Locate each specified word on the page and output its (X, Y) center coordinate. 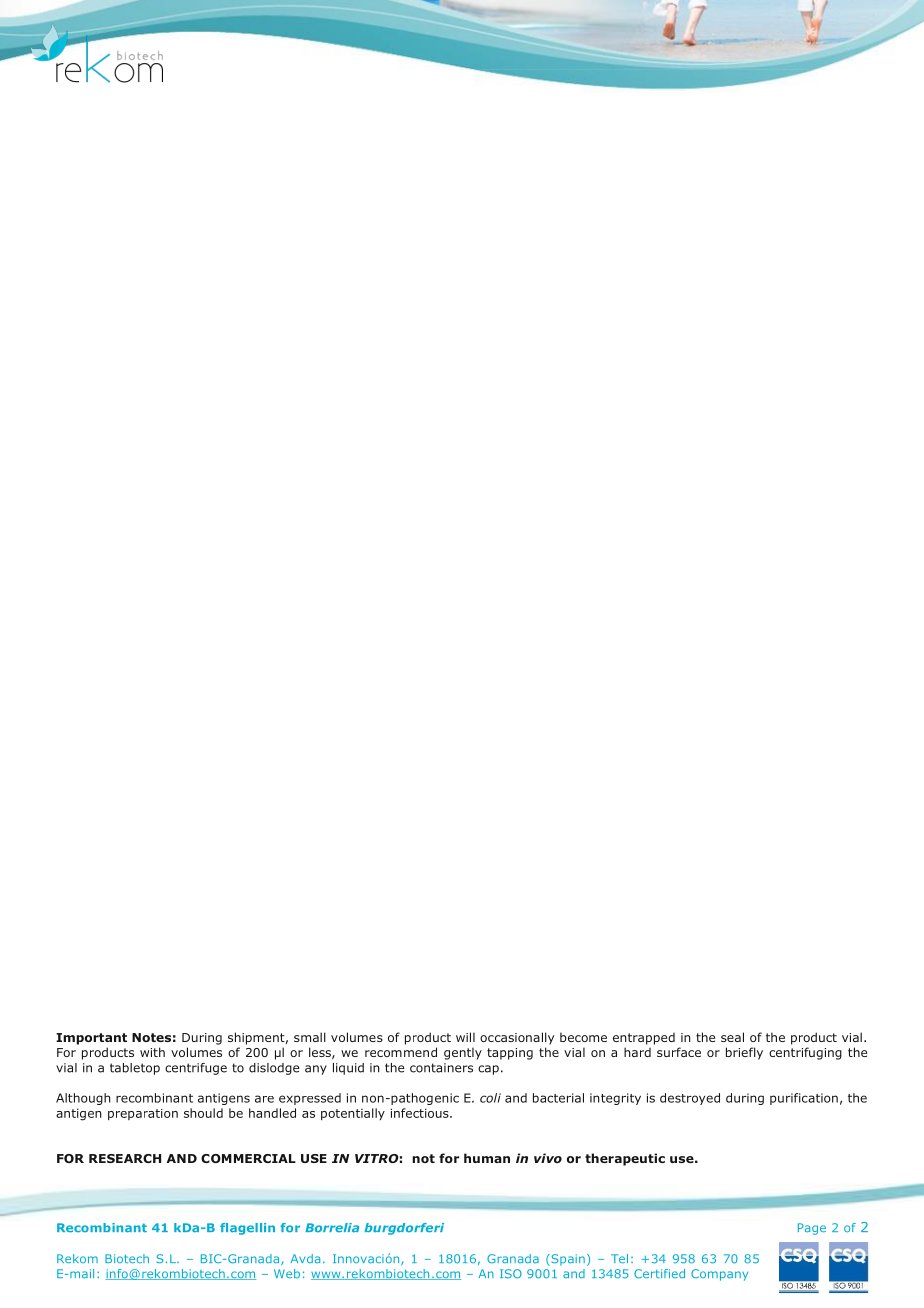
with (152, 1052)
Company (719, 1275)
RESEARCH (125, 1158)
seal (732, 1037)
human (487, 1158)
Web (287, 1273)
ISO (511, 1274)
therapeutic (625, 1159)
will (465, 1037)
